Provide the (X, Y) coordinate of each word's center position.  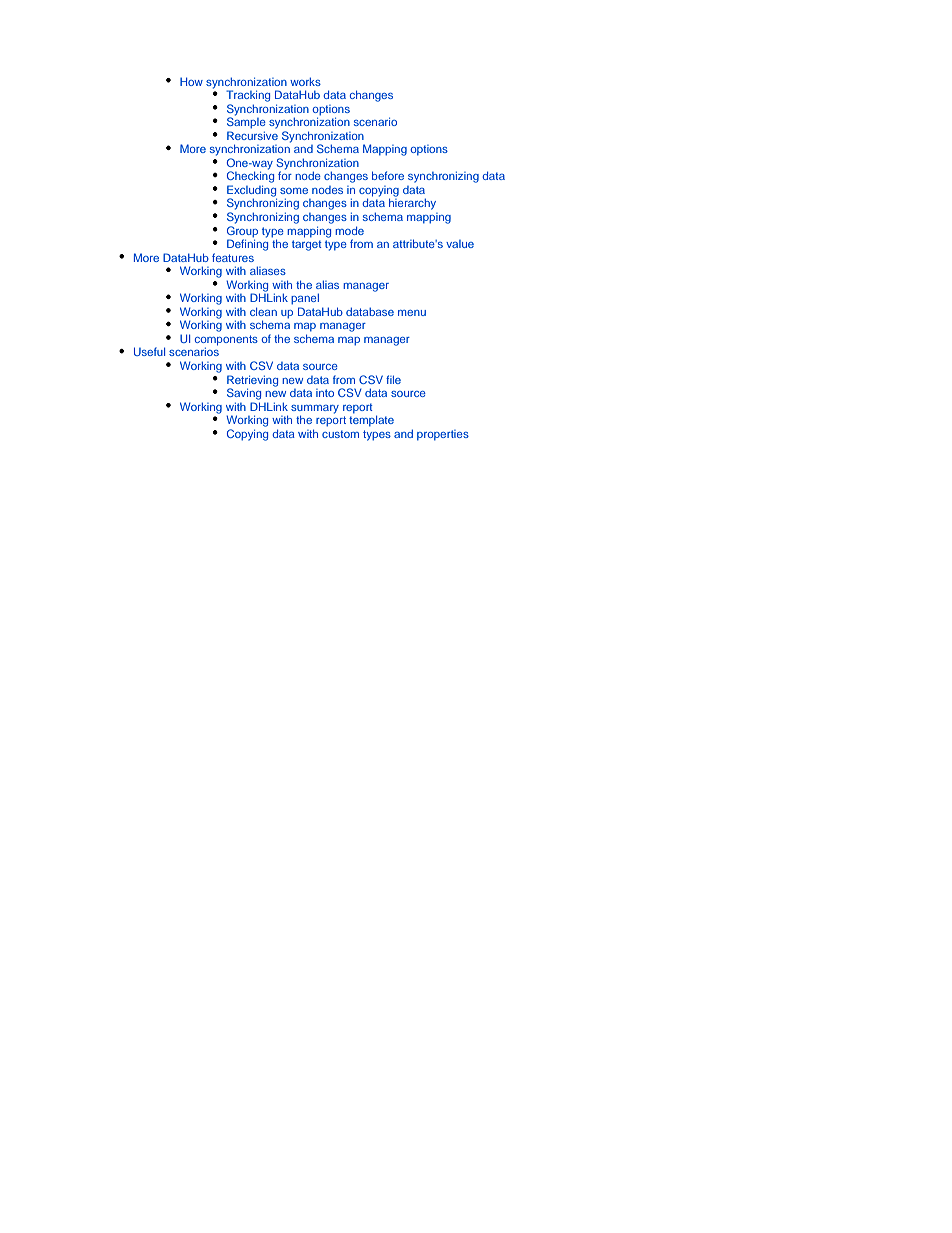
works (305, 81)
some (294, 191)
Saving (244, 394)
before (388, 175)
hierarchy (412, 204)
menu (412, 313)
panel (305, 299)
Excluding (252, 192)
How (191, 81)
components (226, 341)
